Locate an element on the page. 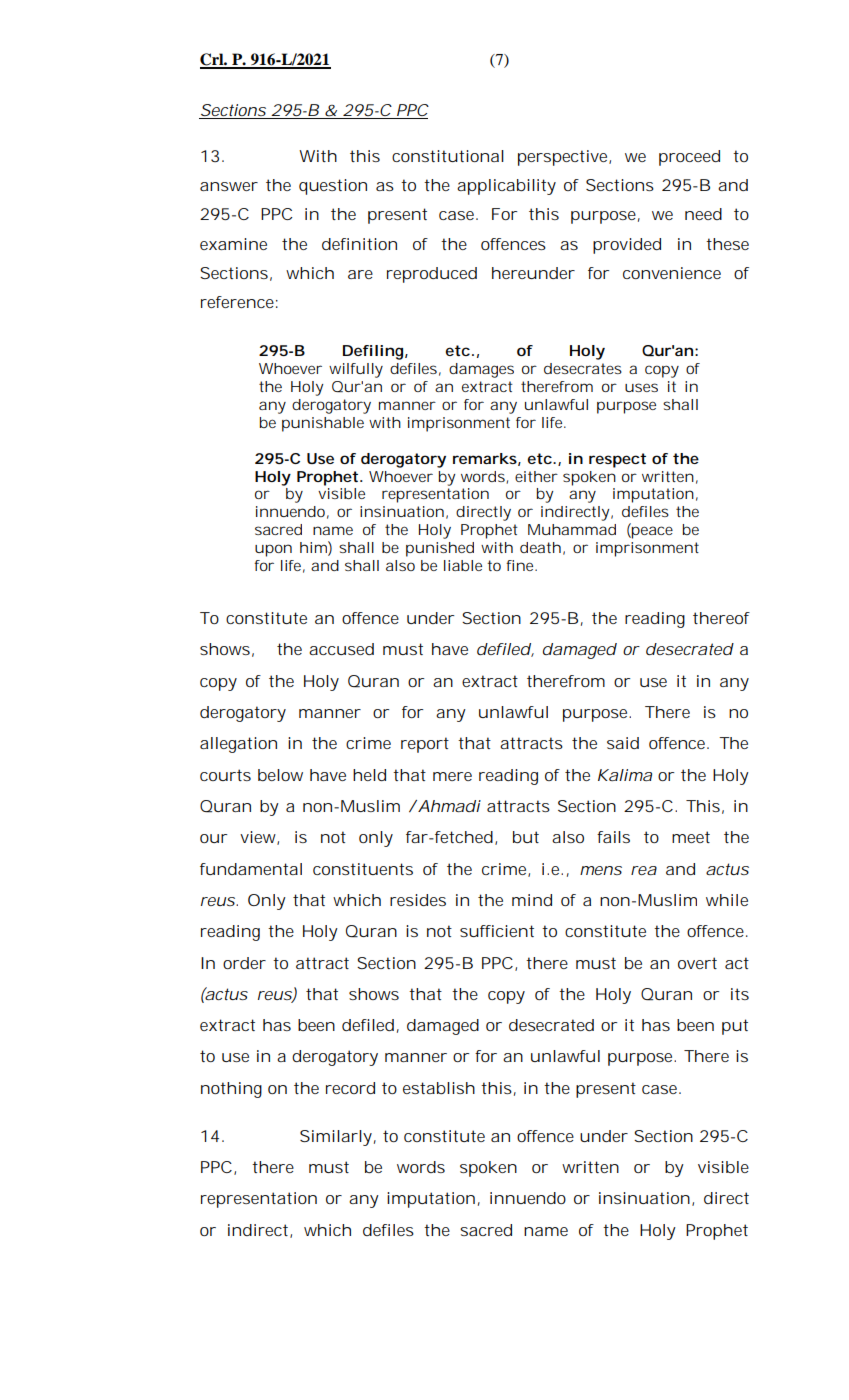  report is located at coordinates (425, 745).
